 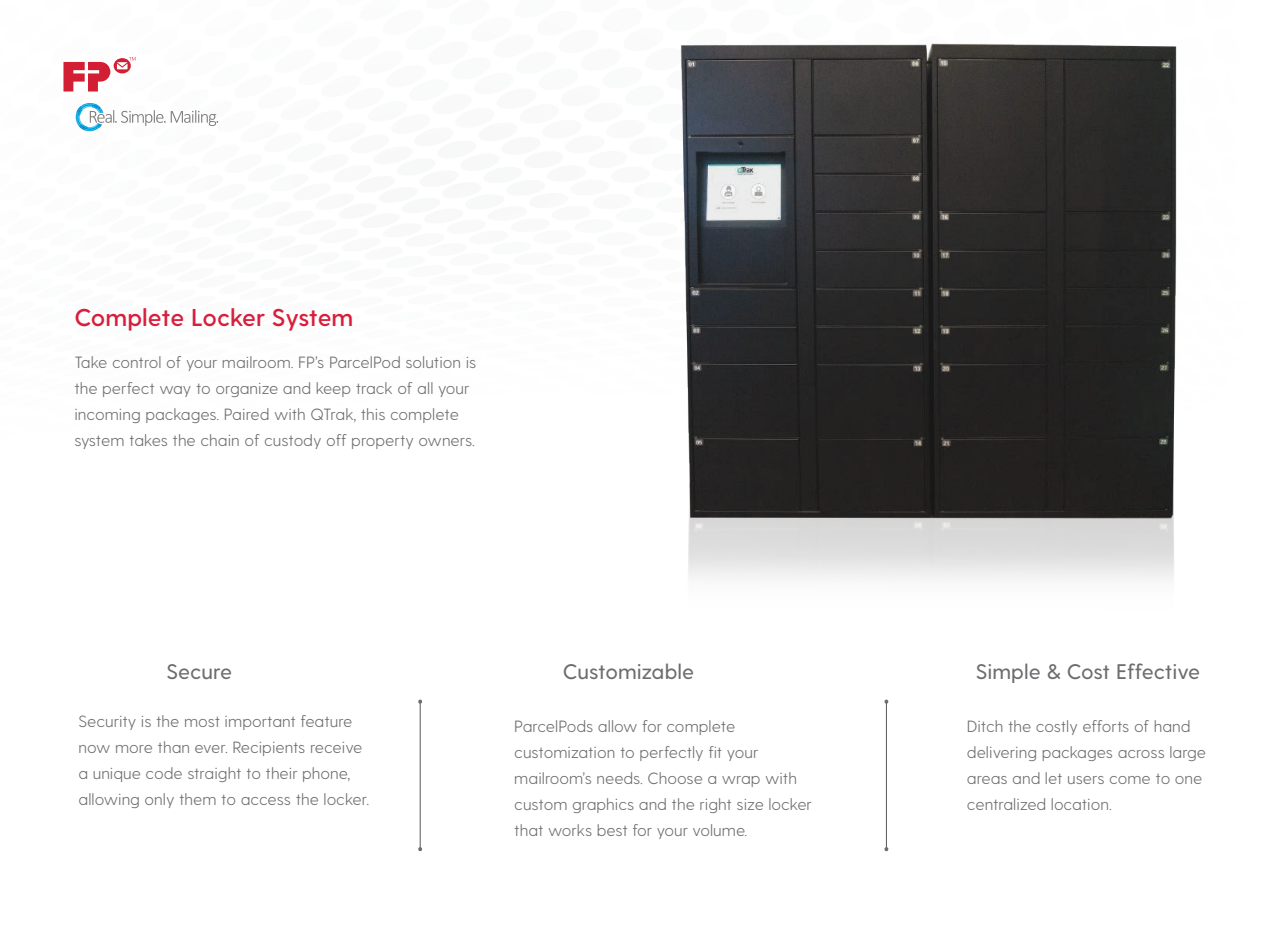 What do you see at coordinates (985, 726) in the image?
I see `Ditch` at bounding box center [985, 726].
